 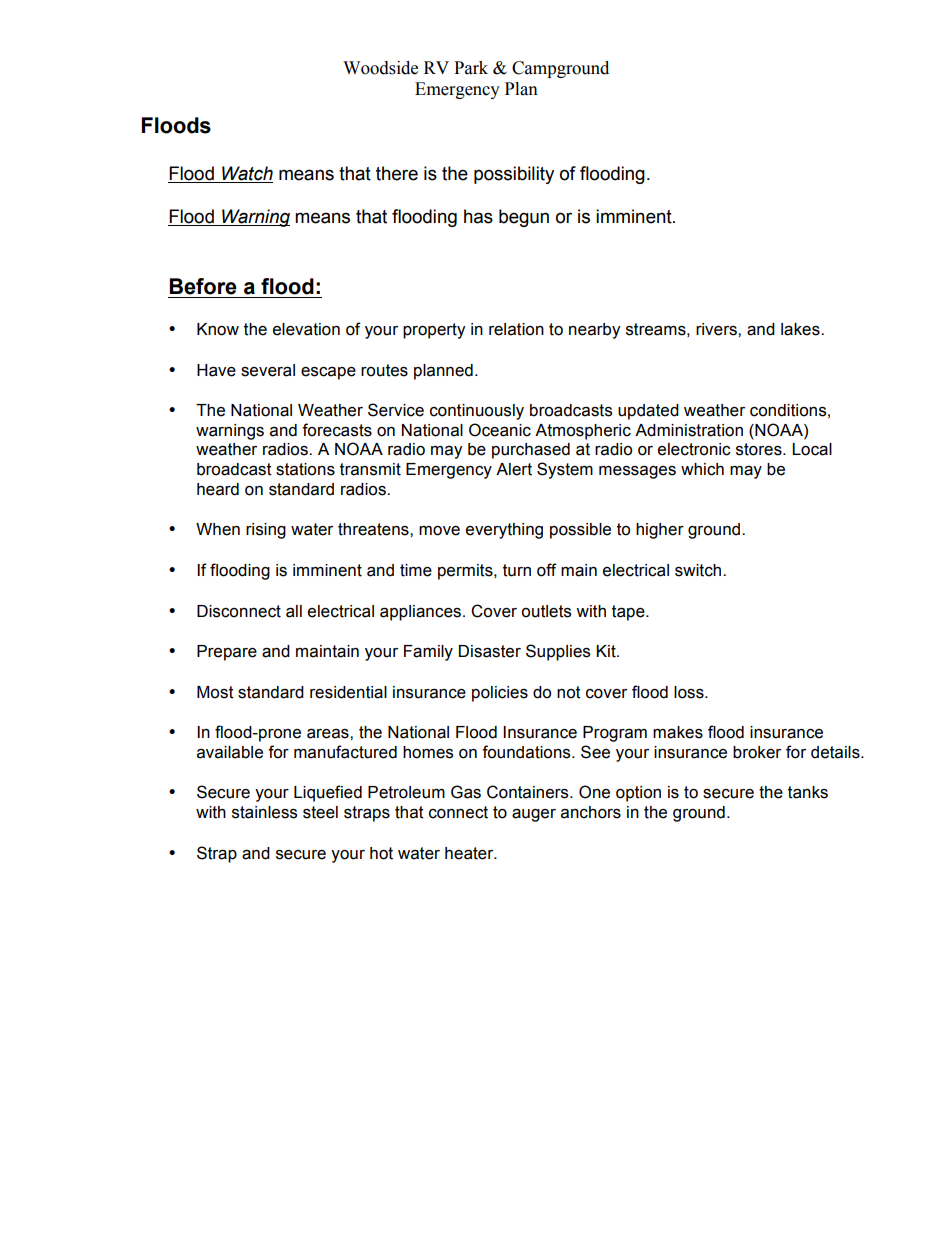 What do you see at coordinates (524, 218) in the screenshot?
I see `begun` at bounding box center [524, 218].
